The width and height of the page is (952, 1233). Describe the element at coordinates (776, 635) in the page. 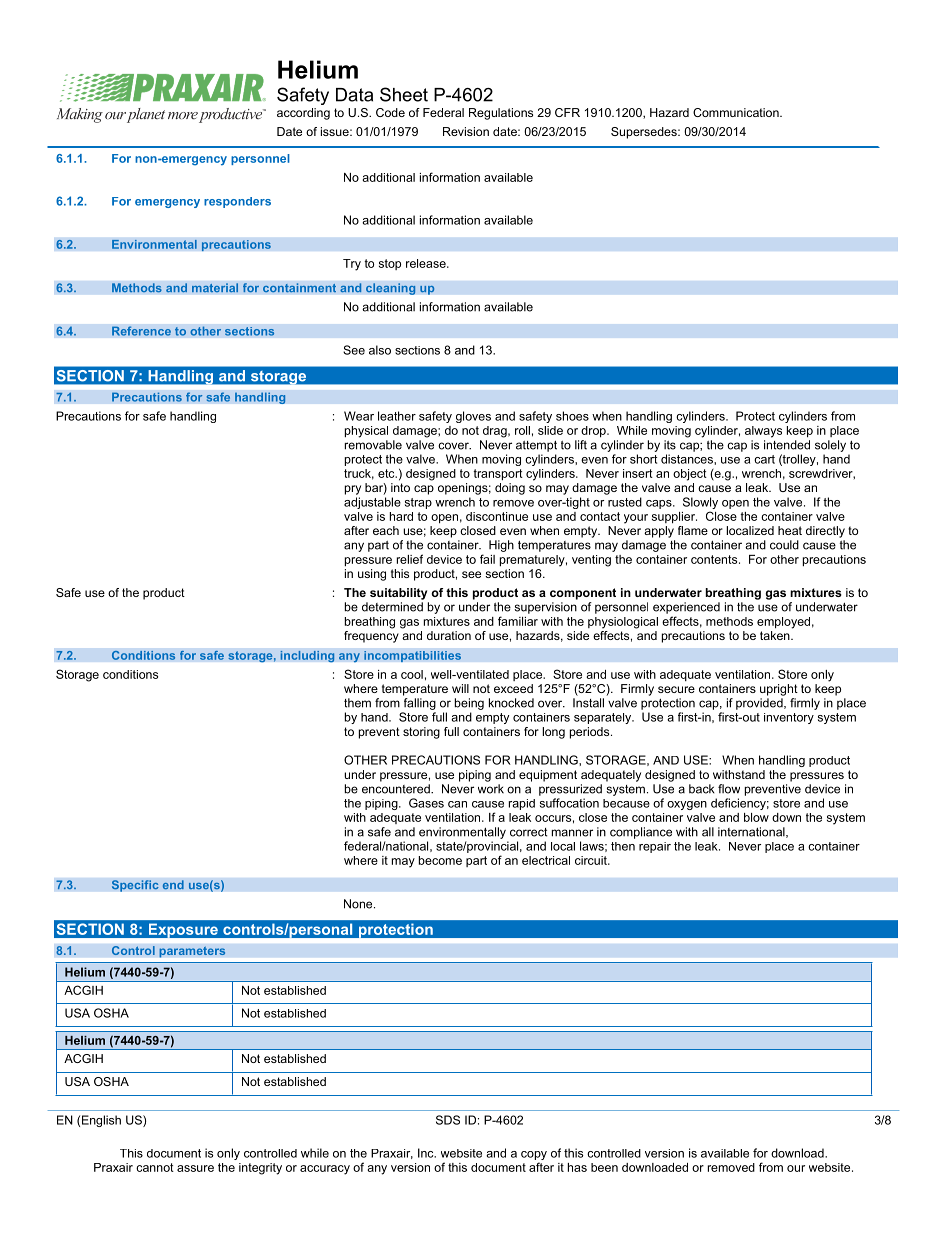

I see `taken` at that location.
